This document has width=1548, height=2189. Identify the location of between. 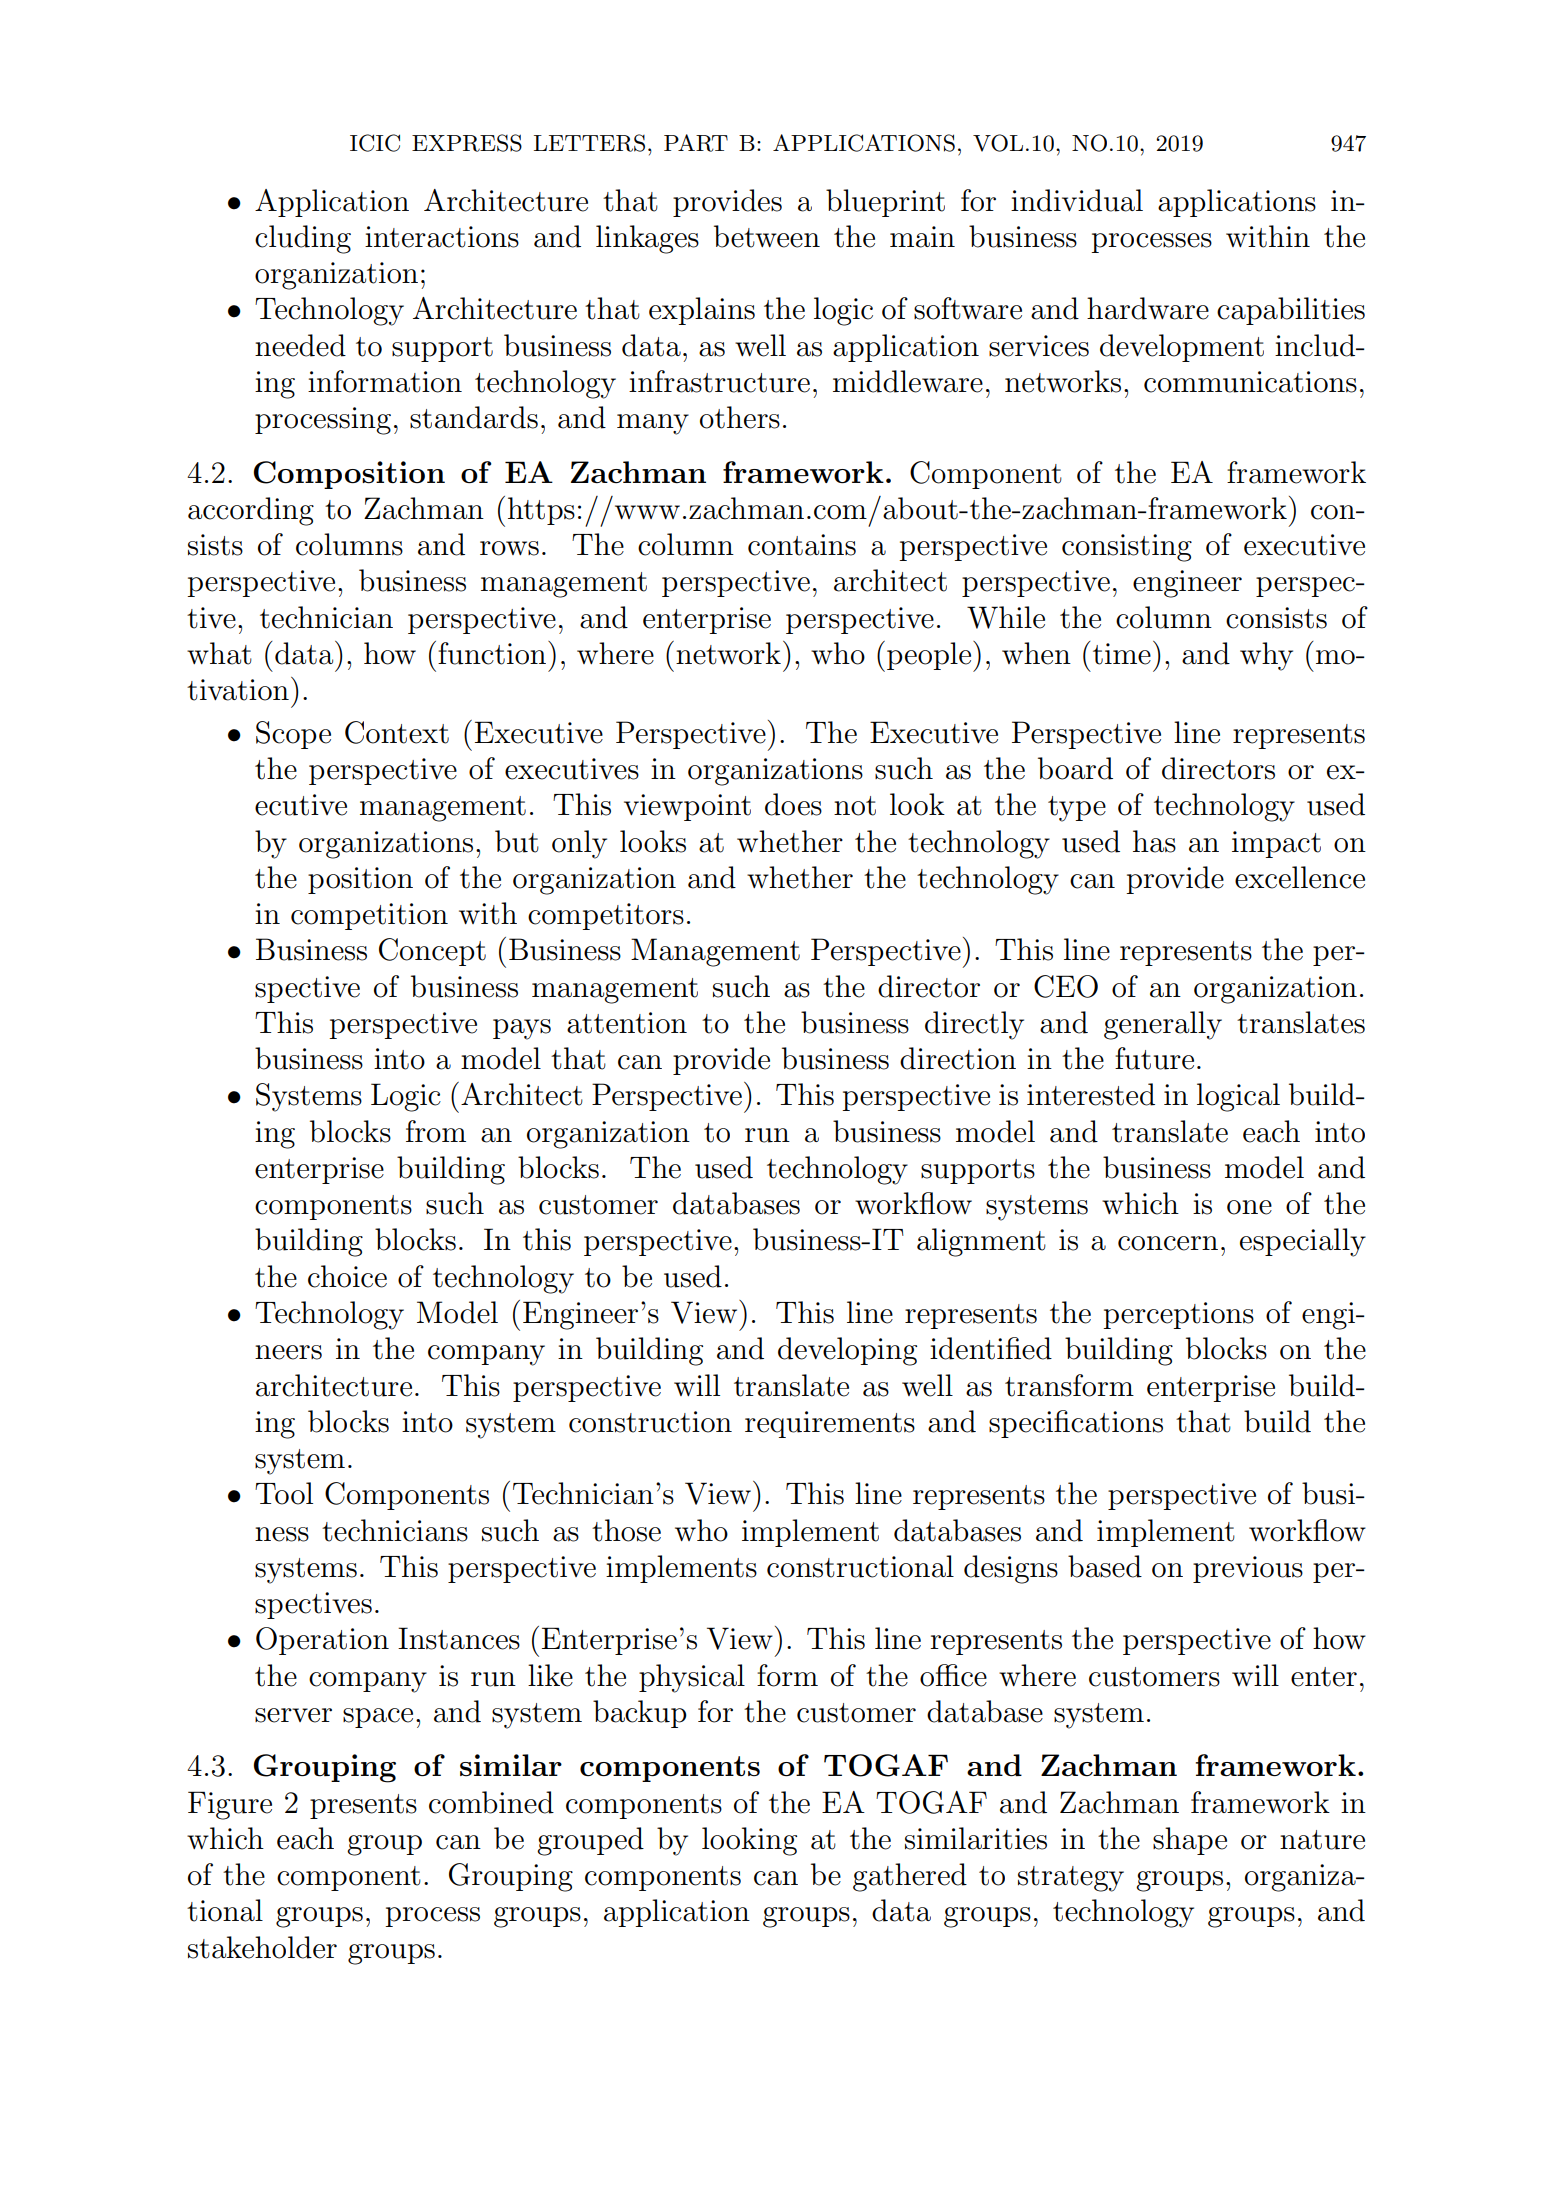
(767, 236).
